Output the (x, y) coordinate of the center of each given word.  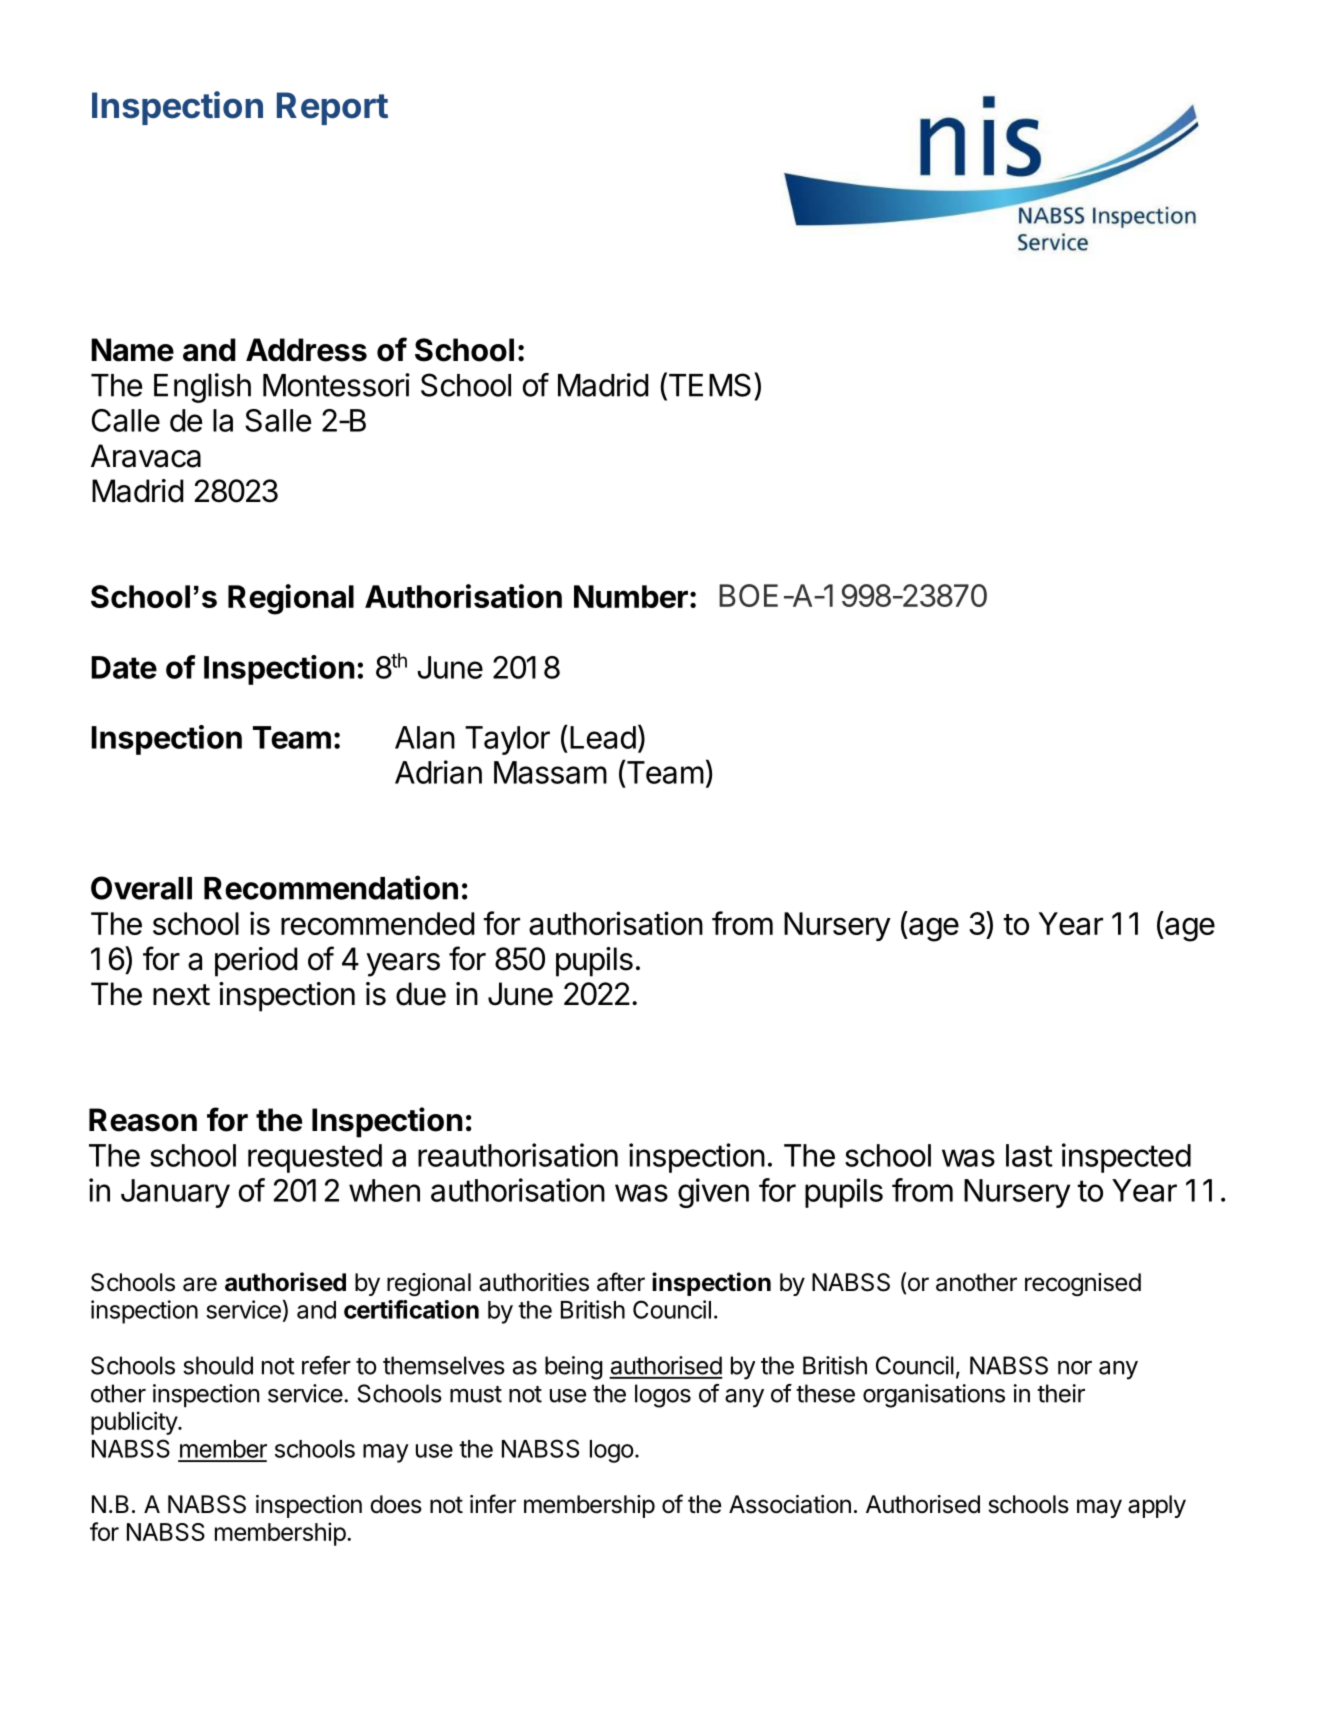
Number (631, 596)
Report (332, 108)
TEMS (708, 385)
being (574, 1368)
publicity (135, 1423)
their (1061, 1393)
